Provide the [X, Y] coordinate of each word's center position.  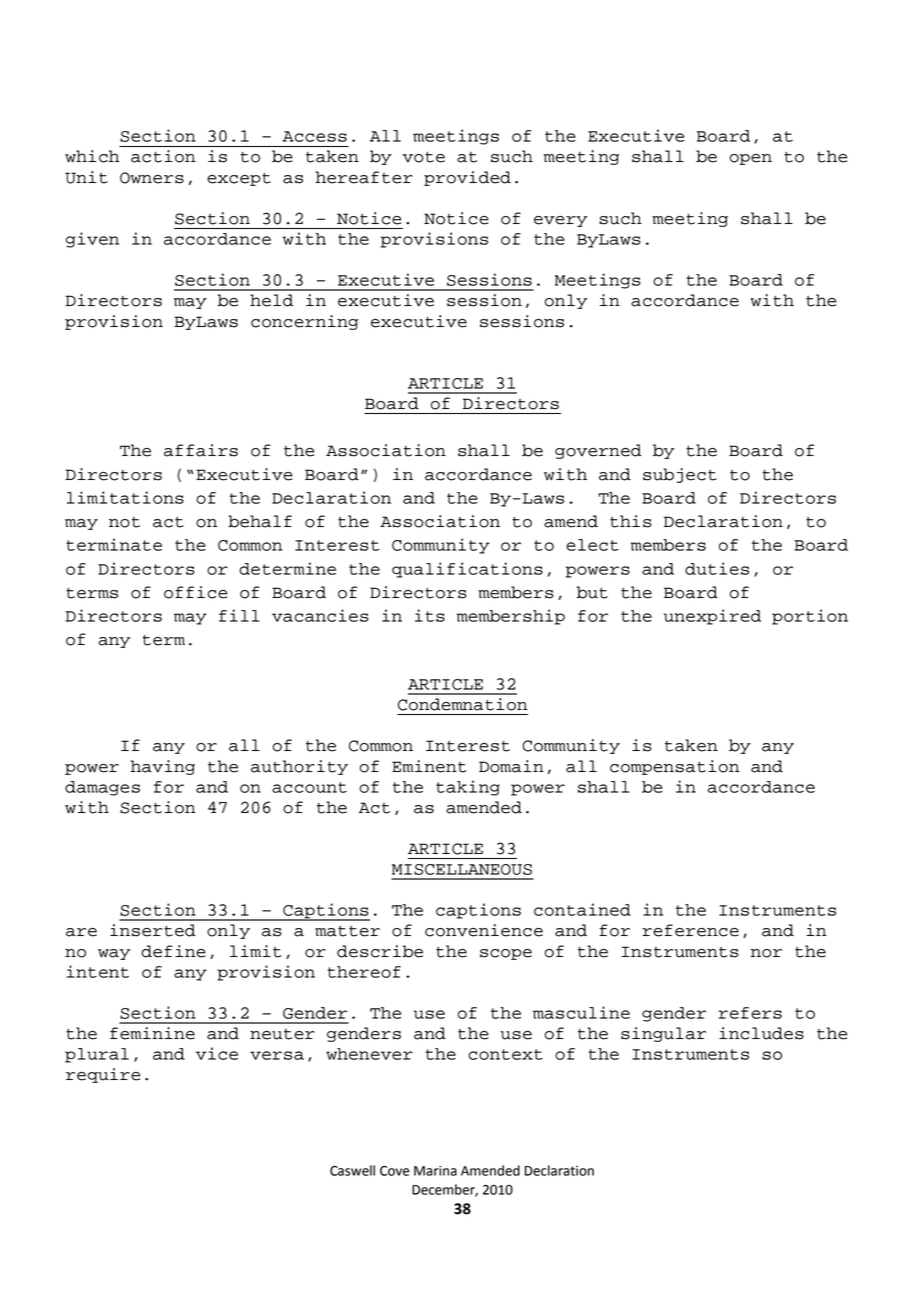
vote [423, 157]
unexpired [712, 617]
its [430, 615]
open [751, 159]
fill [239, 615]
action [163, 156]
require [103, 1075]
